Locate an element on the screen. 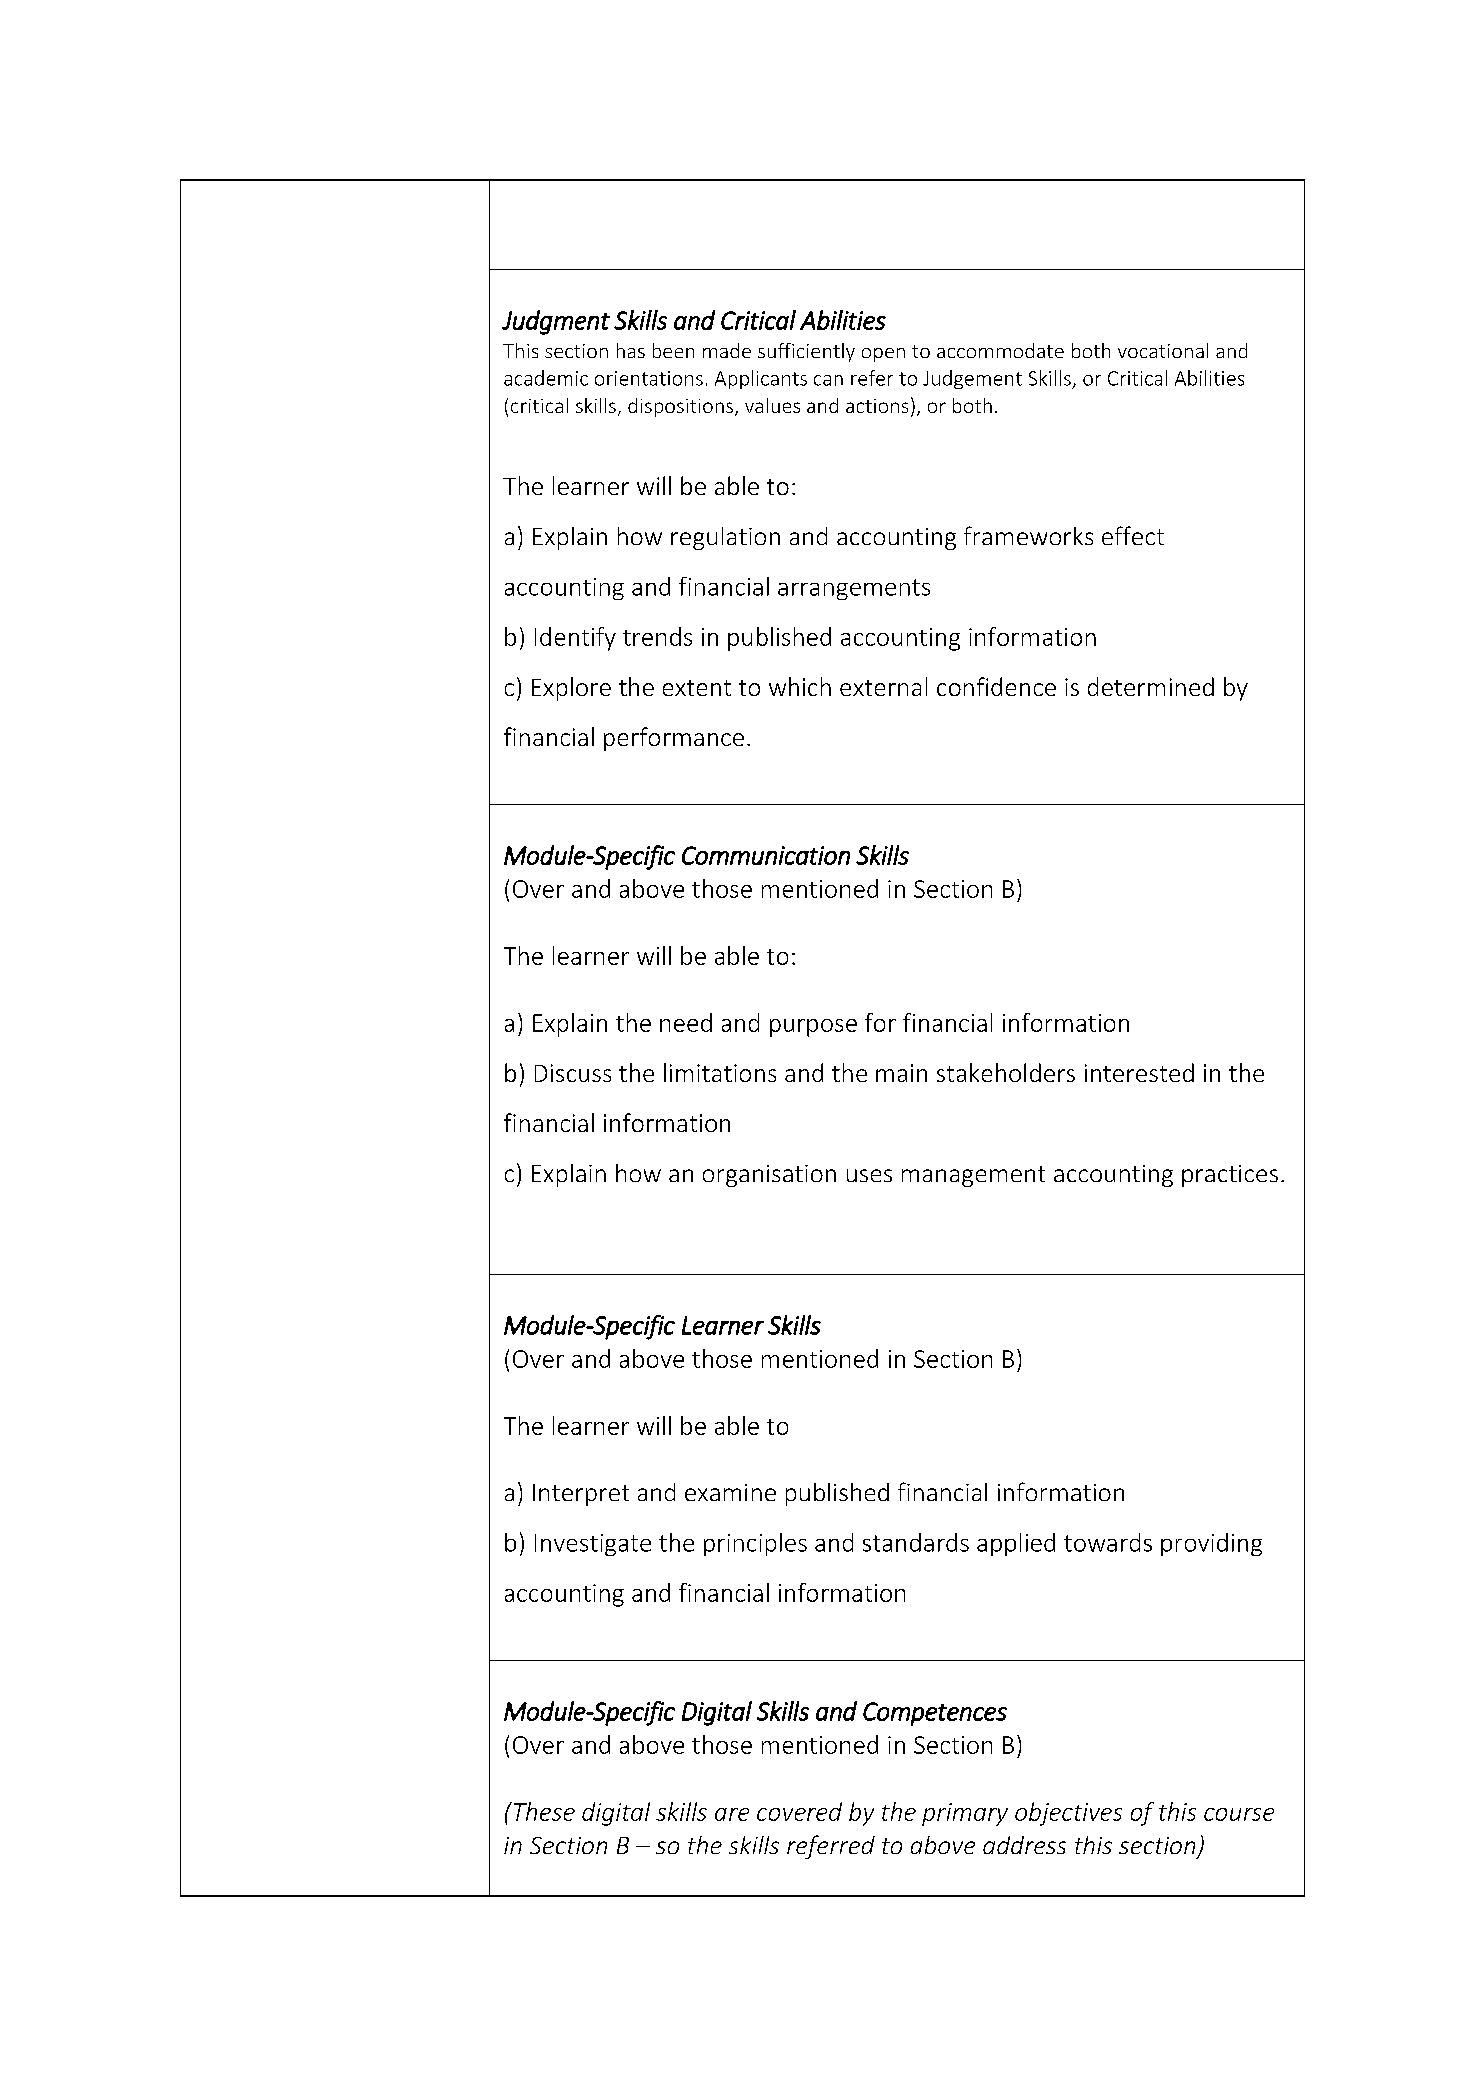  primary is located at coordinates (965, 1814).
